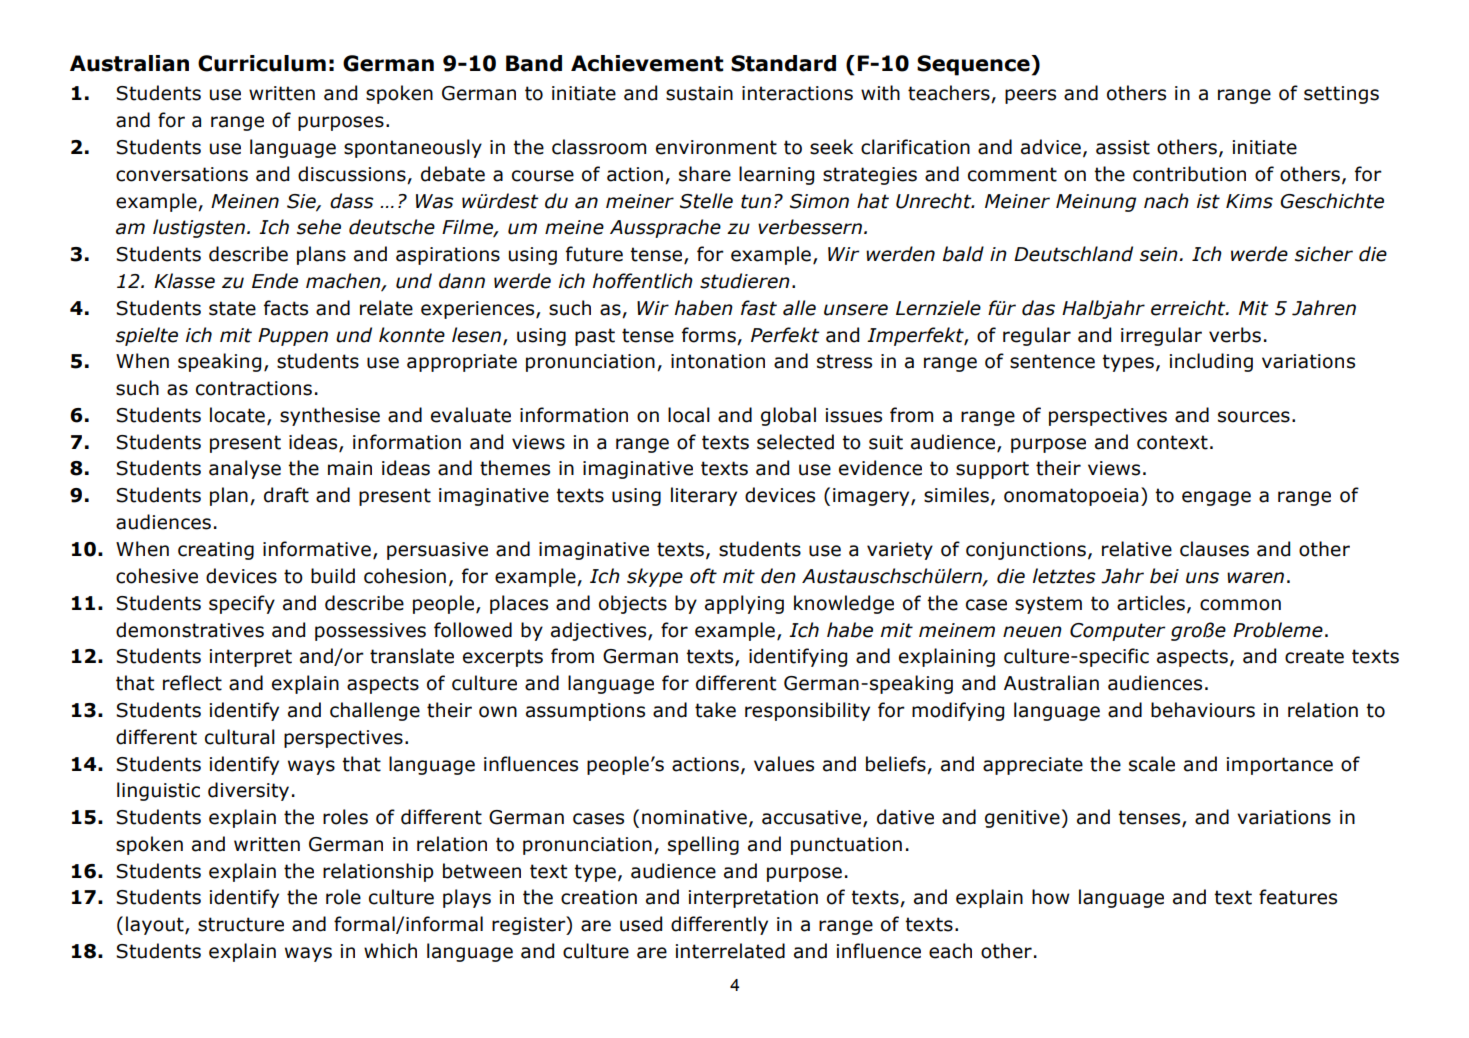 The height and width of the document is (1038, 1469). Describe the element at coordinates (759, 308) in the document. I see `fast` at that location.
